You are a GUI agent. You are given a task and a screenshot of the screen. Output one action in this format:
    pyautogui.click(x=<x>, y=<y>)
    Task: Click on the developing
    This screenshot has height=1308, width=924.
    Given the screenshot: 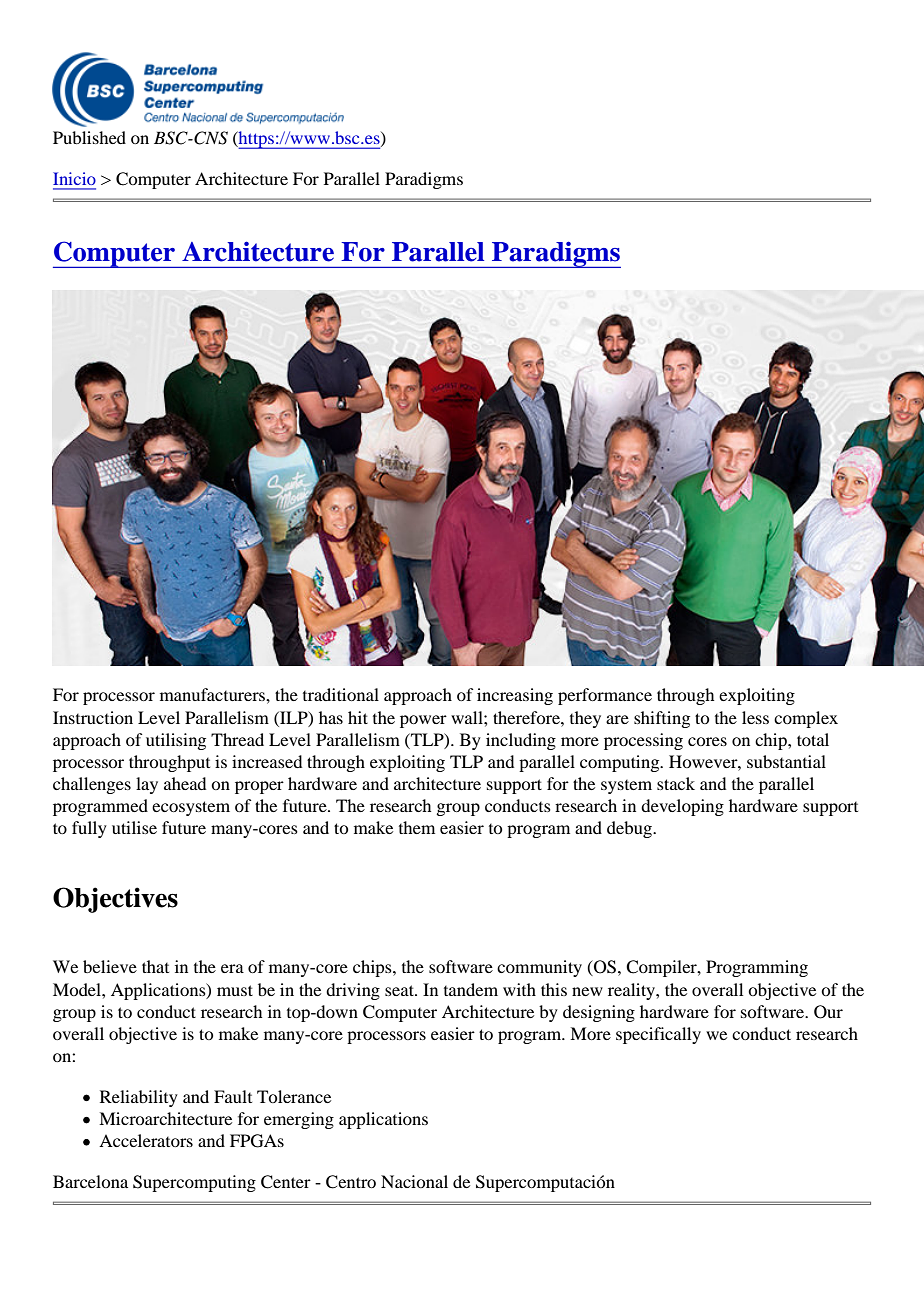 What is the action you would take?
    pyautogui.click(x=682, y=807)
